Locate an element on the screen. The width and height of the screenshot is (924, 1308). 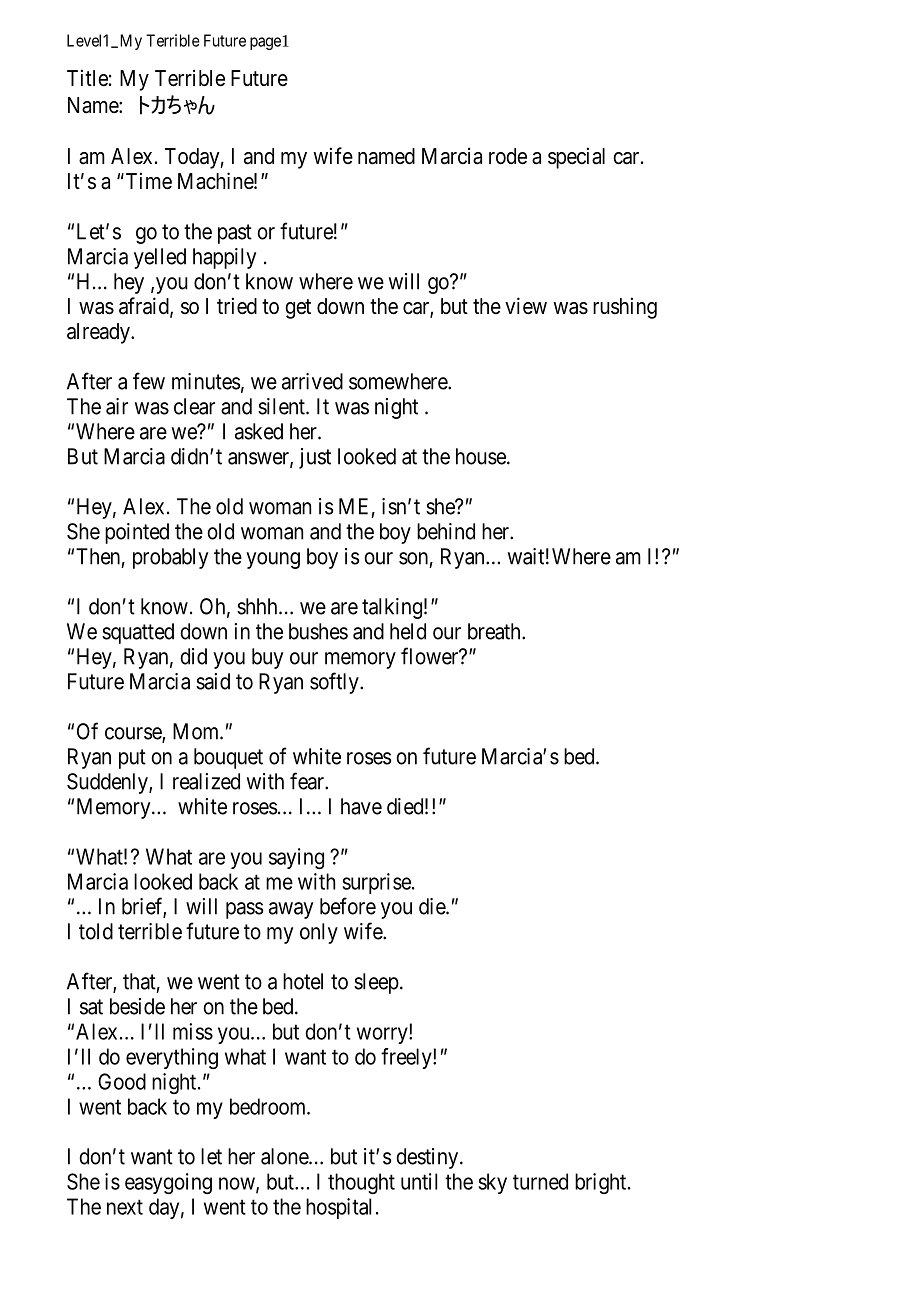
told is located at coordinates (96, 931).
